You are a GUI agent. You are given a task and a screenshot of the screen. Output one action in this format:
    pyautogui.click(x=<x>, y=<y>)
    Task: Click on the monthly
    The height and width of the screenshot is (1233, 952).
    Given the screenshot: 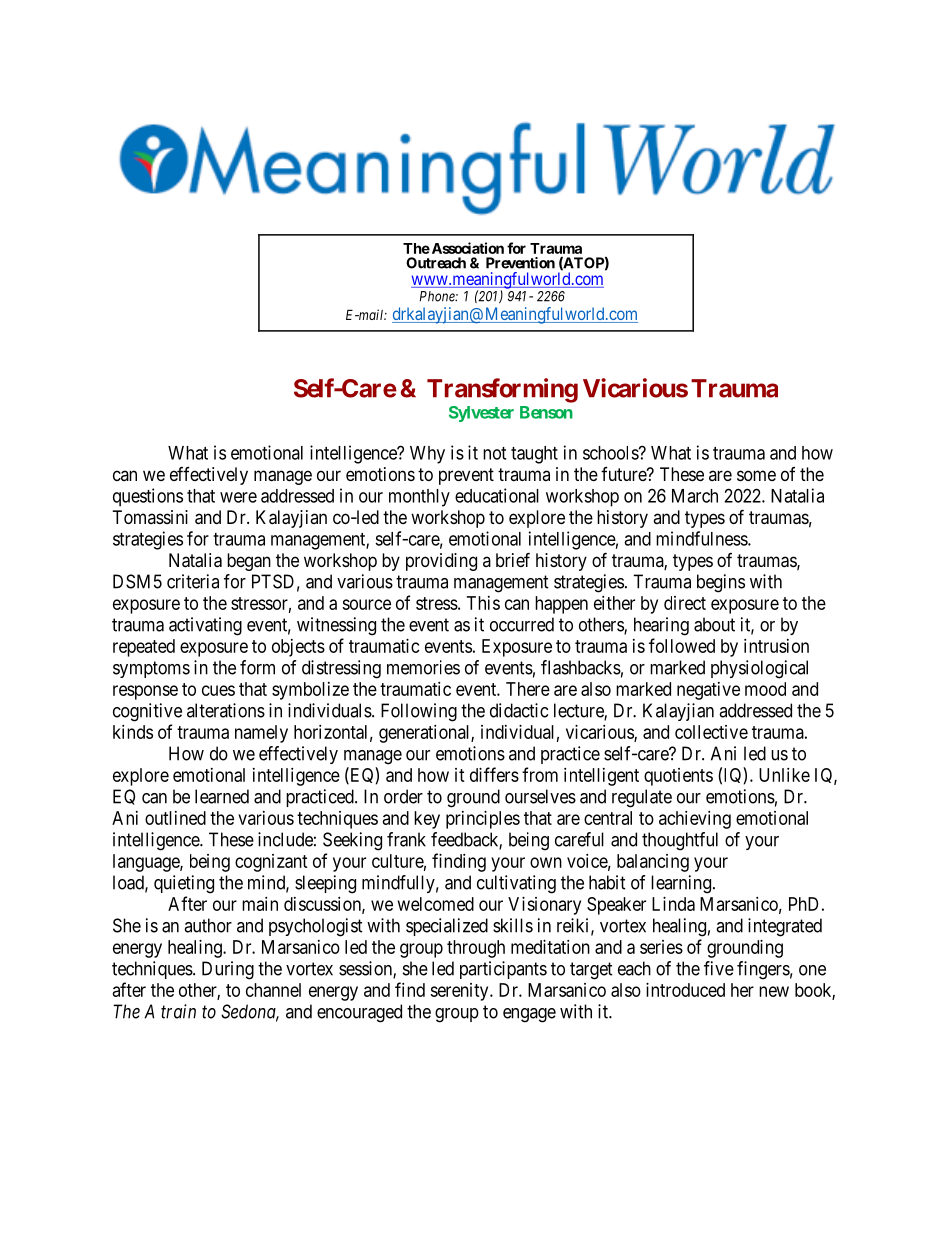 What is the action you would take?
    pyautogui.click(x=419, y=498)
